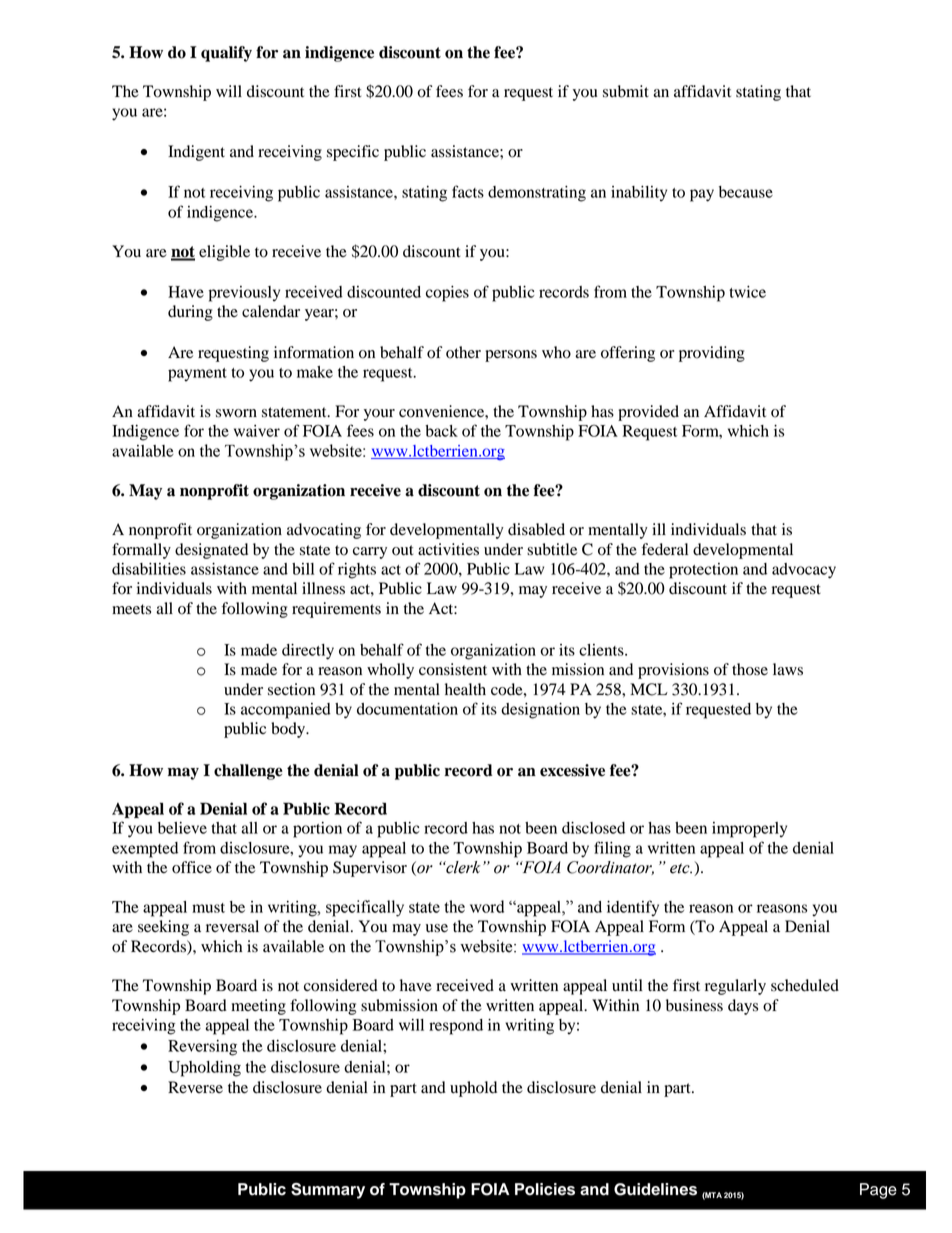  What do you see at coordinates (195, 1087) in the page?
I see `Reverse` at bounding box center [195, 1087].
